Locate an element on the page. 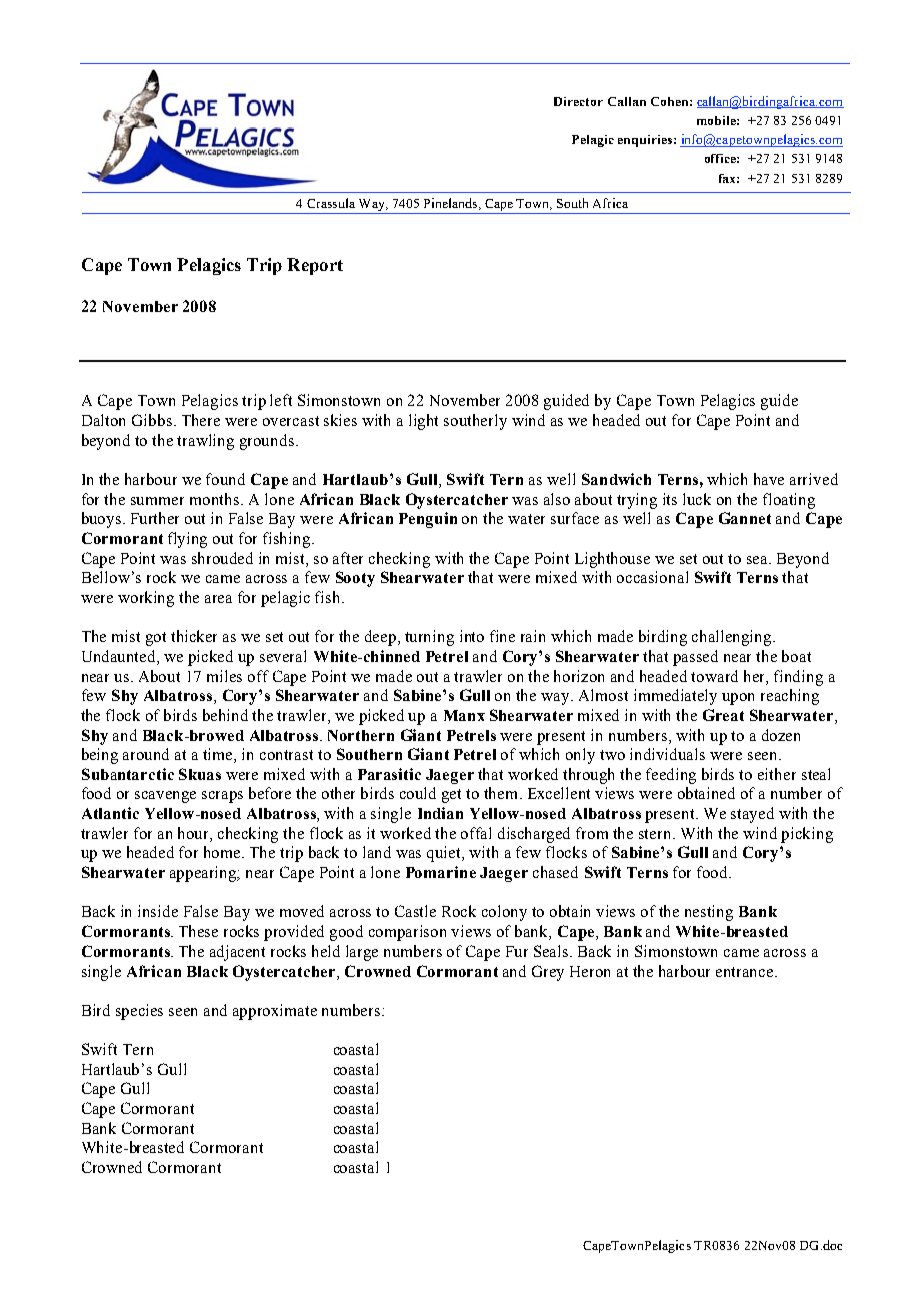  Report is located at coordinates (315, 266).
